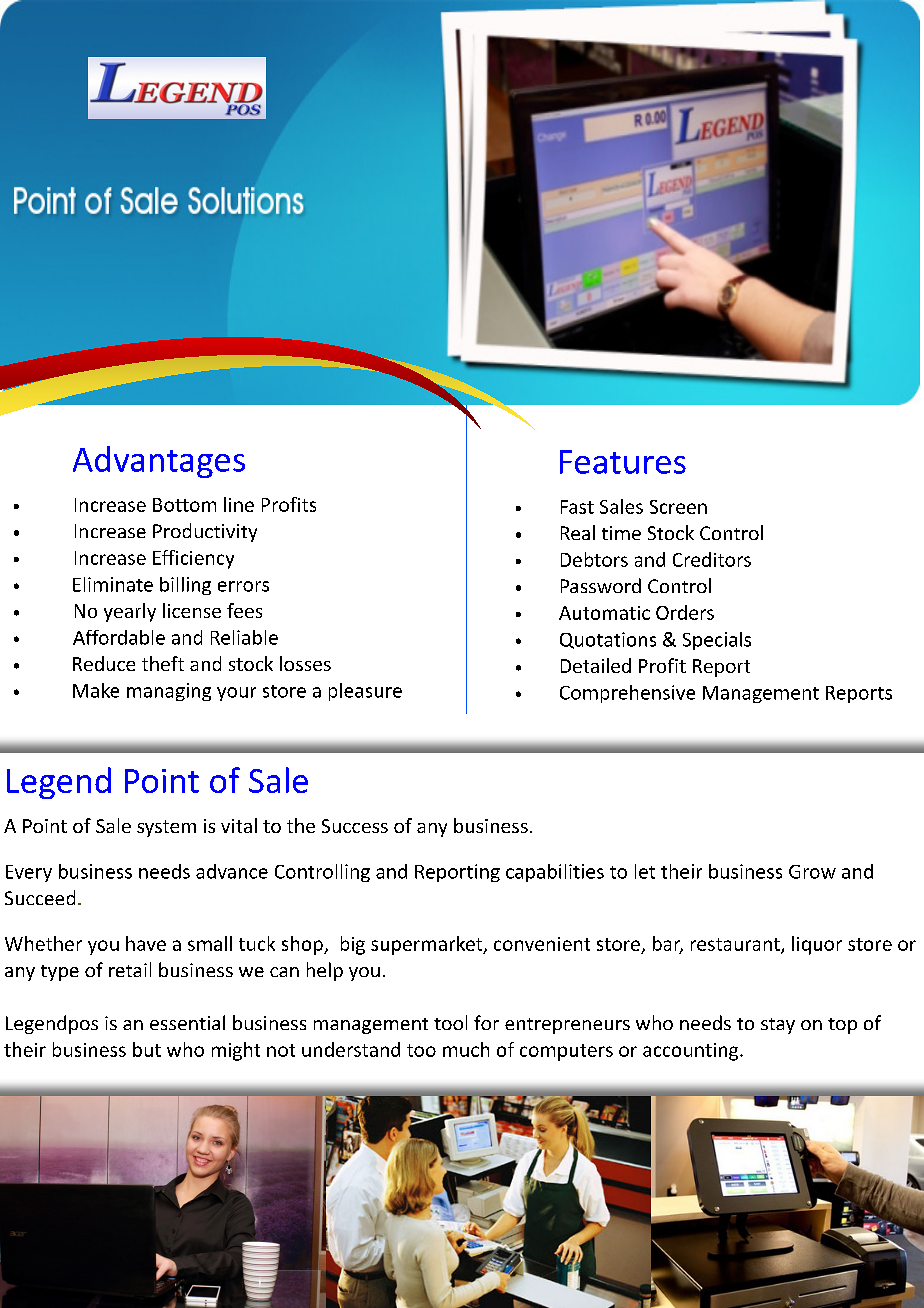 The image size is (924, 1308). I want to click on tool, so click(450, 1022).
